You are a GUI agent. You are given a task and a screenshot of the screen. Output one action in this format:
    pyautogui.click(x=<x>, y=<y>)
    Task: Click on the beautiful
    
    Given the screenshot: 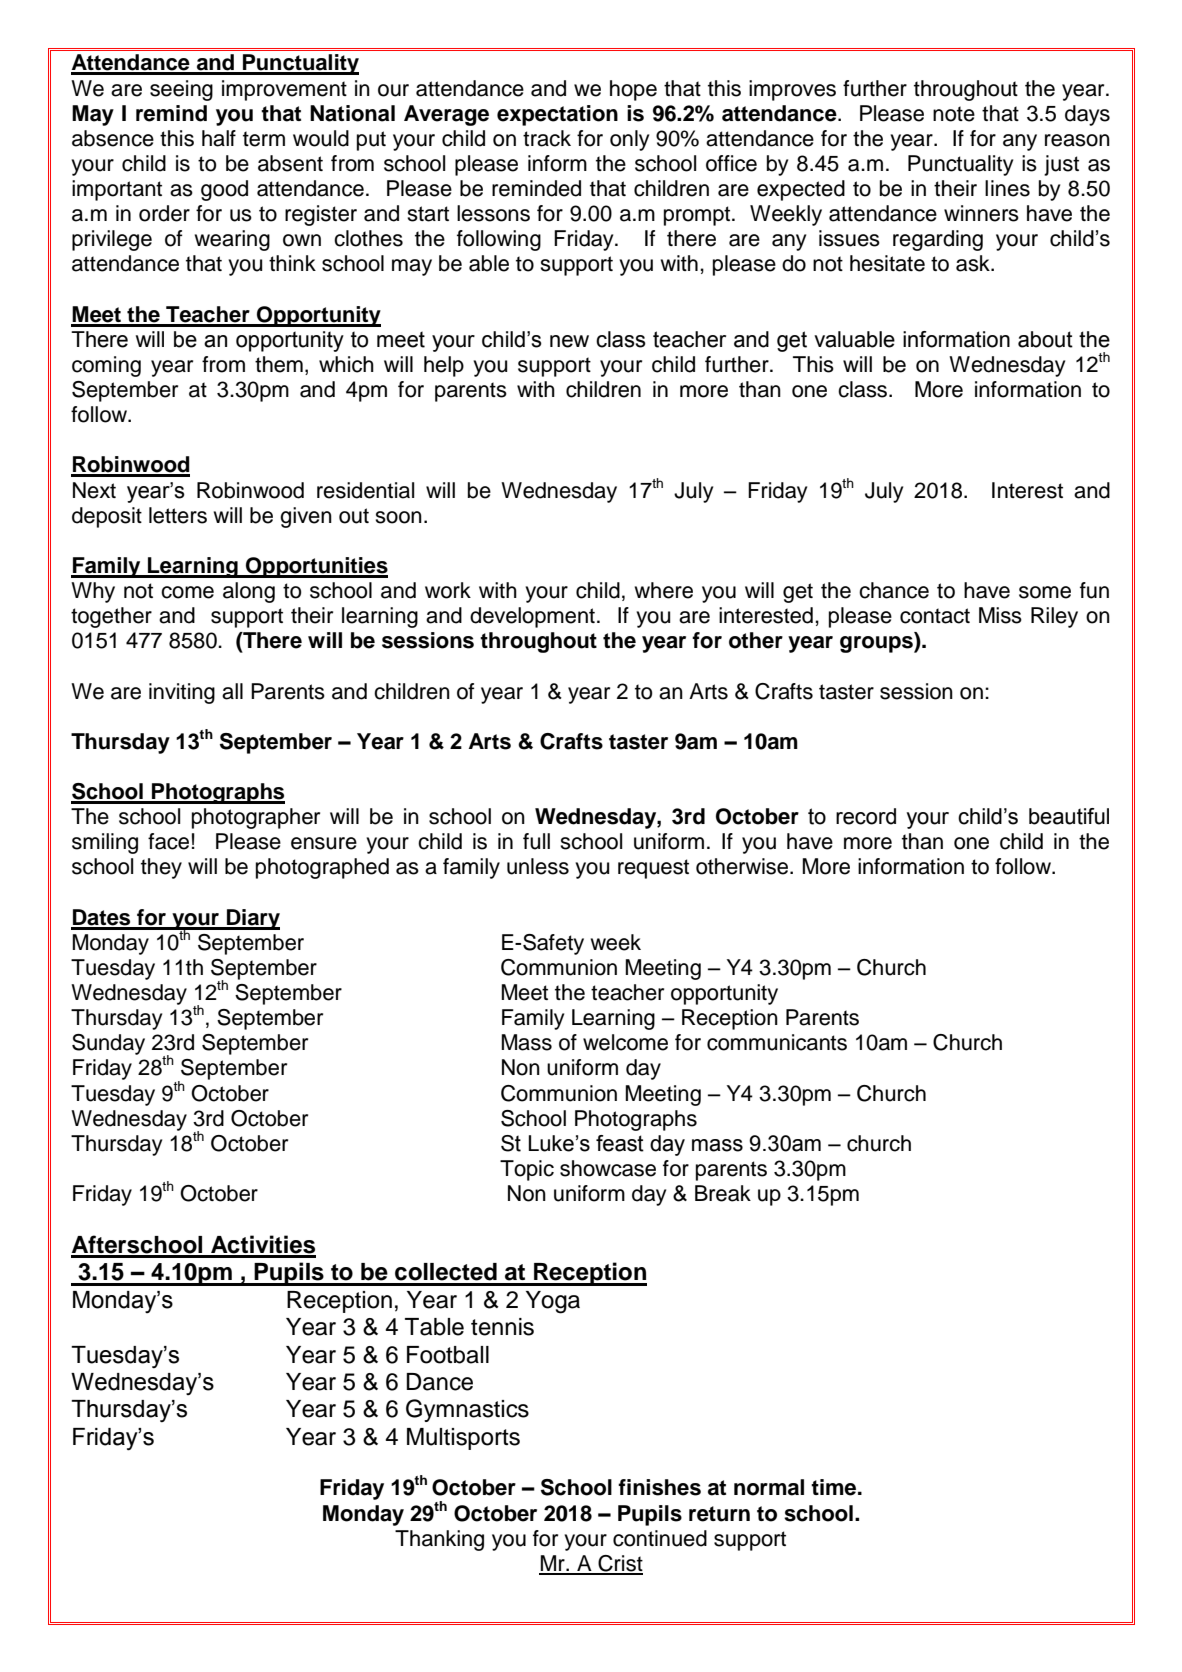 What is the action you would take?
    pyautogui.click(x=1069, y=816)
